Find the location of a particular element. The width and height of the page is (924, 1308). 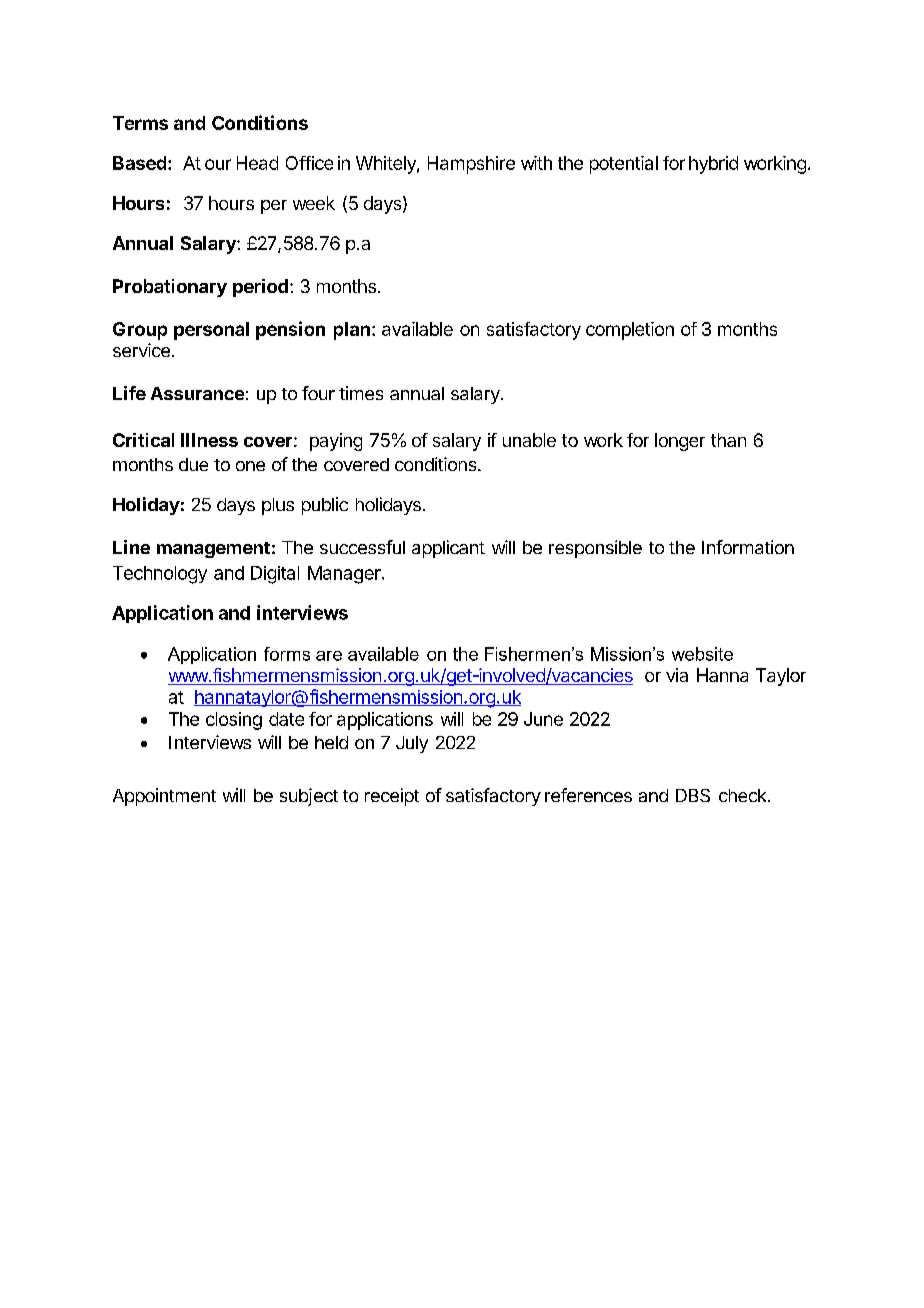

Hampshire is located at coordinates (471, 165).
